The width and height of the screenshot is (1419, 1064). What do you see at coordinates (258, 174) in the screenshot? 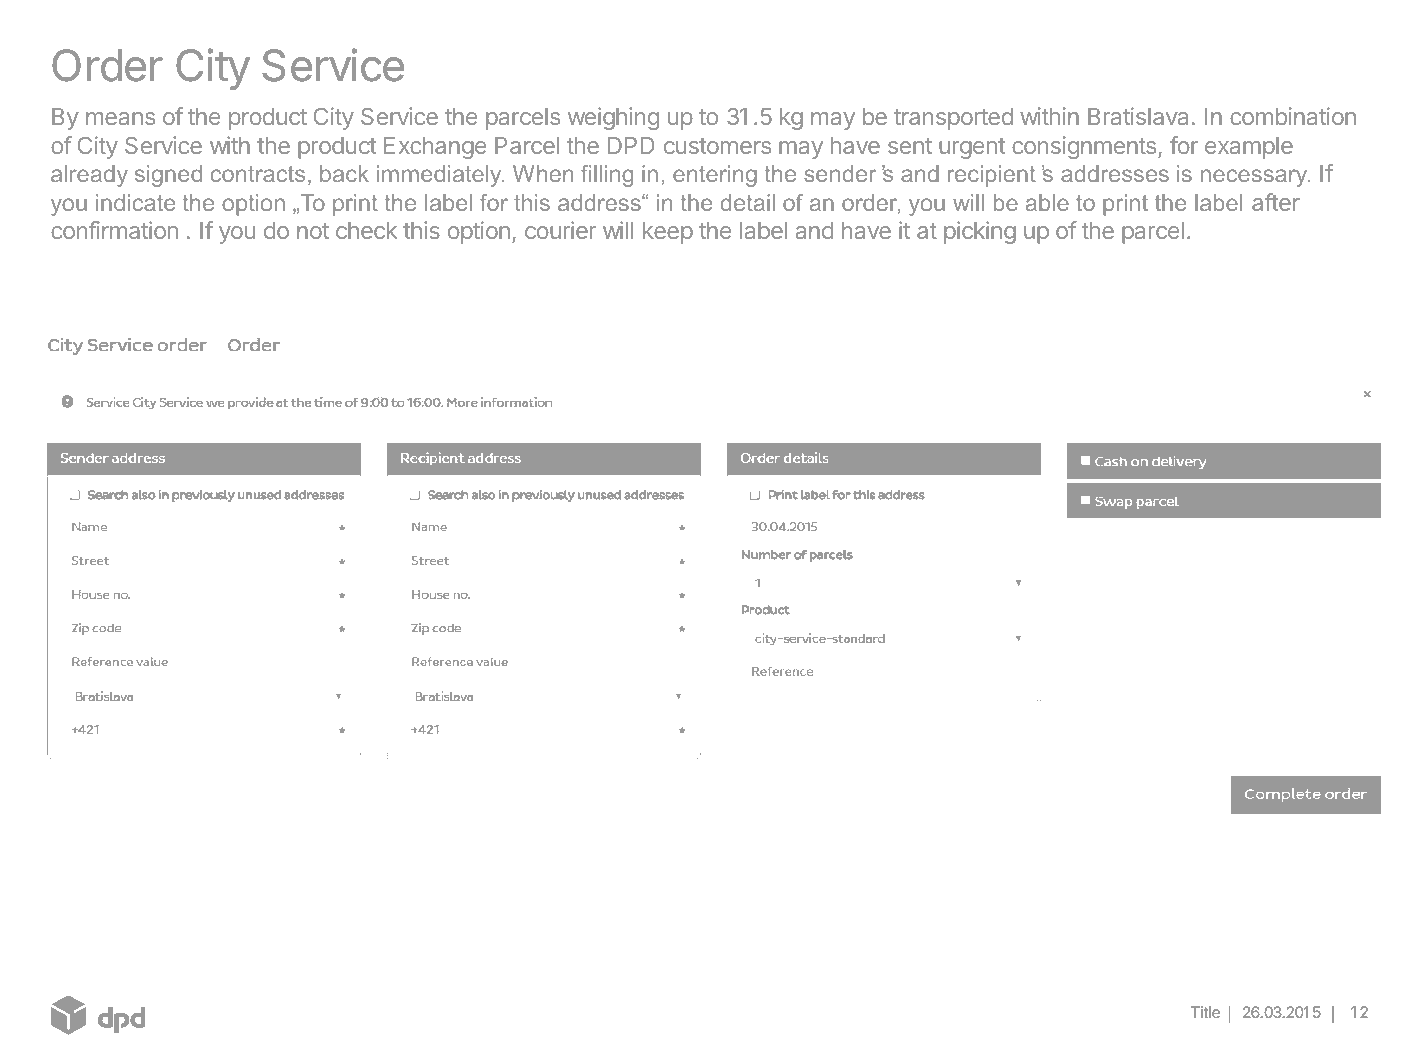
I see `contracts` at bounding box center [258, 174].
